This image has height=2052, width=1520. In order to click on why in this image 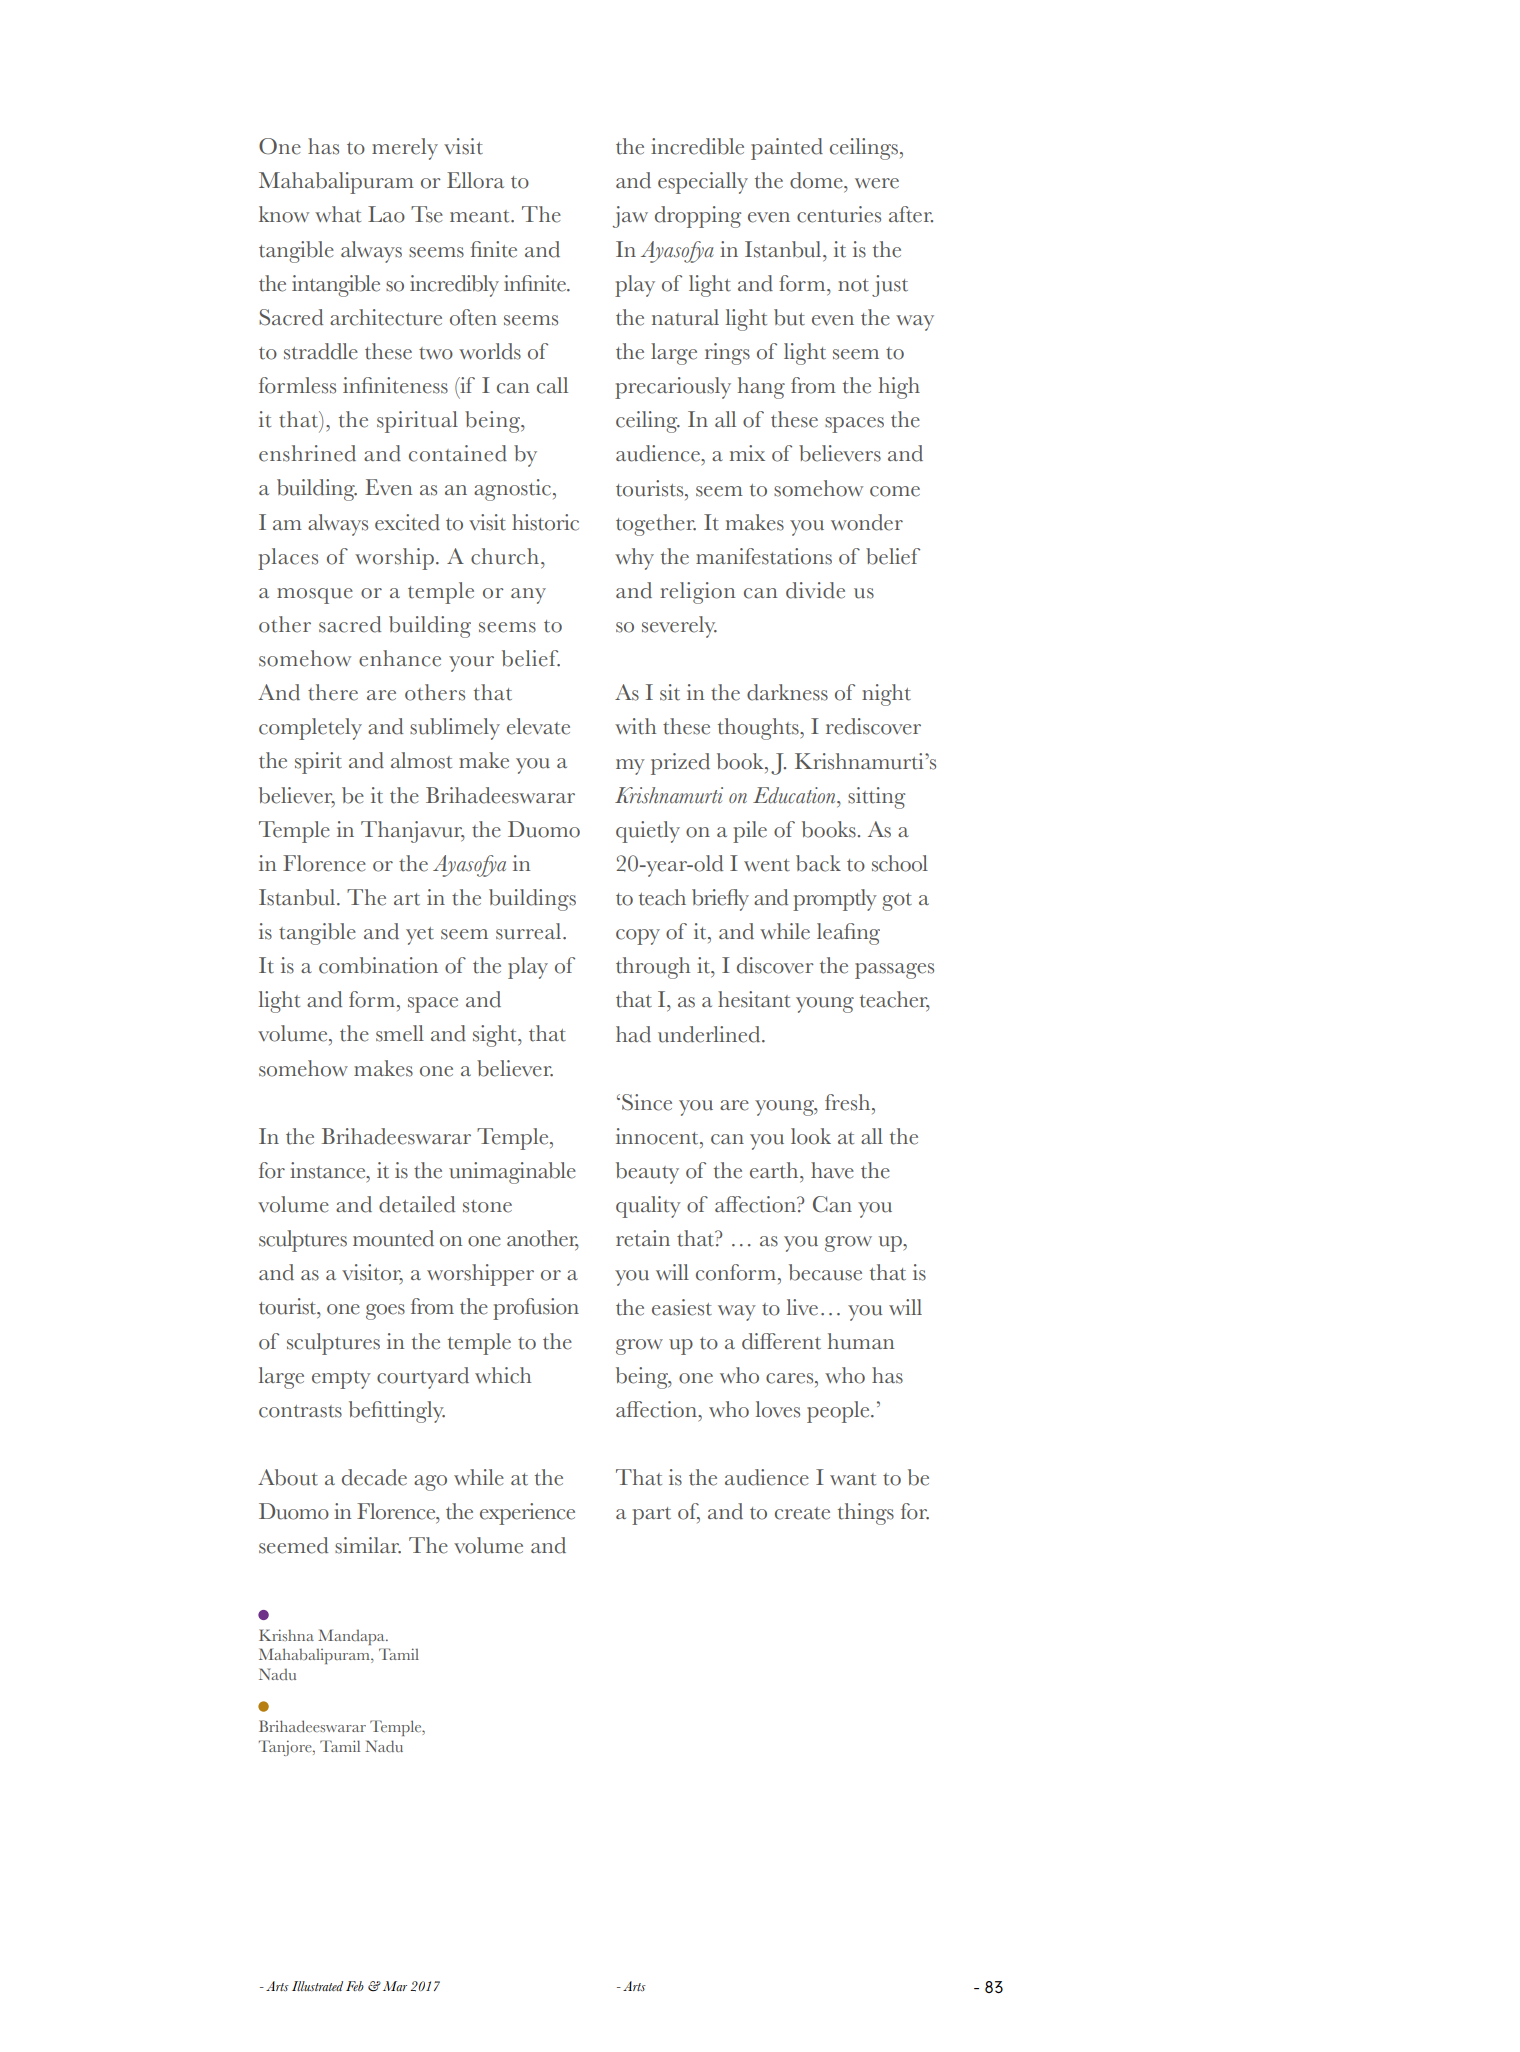, I will do `click(634, 559)`.
